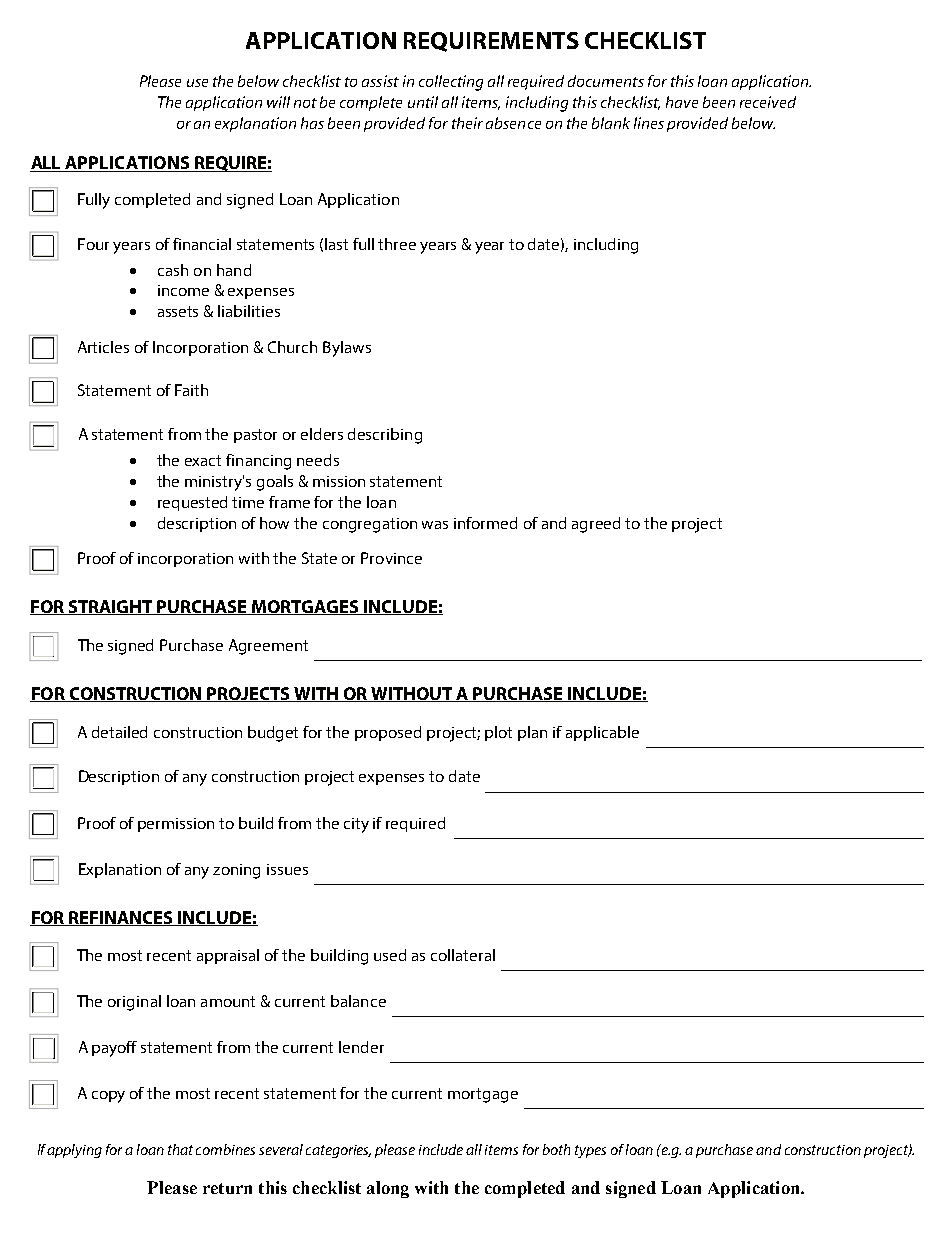 The width and height of the screenshot is (952, 1233). What do you see at coordinates (191, 390) in the screenshot?
I see `Faith` at bounding box center [191, 390].
